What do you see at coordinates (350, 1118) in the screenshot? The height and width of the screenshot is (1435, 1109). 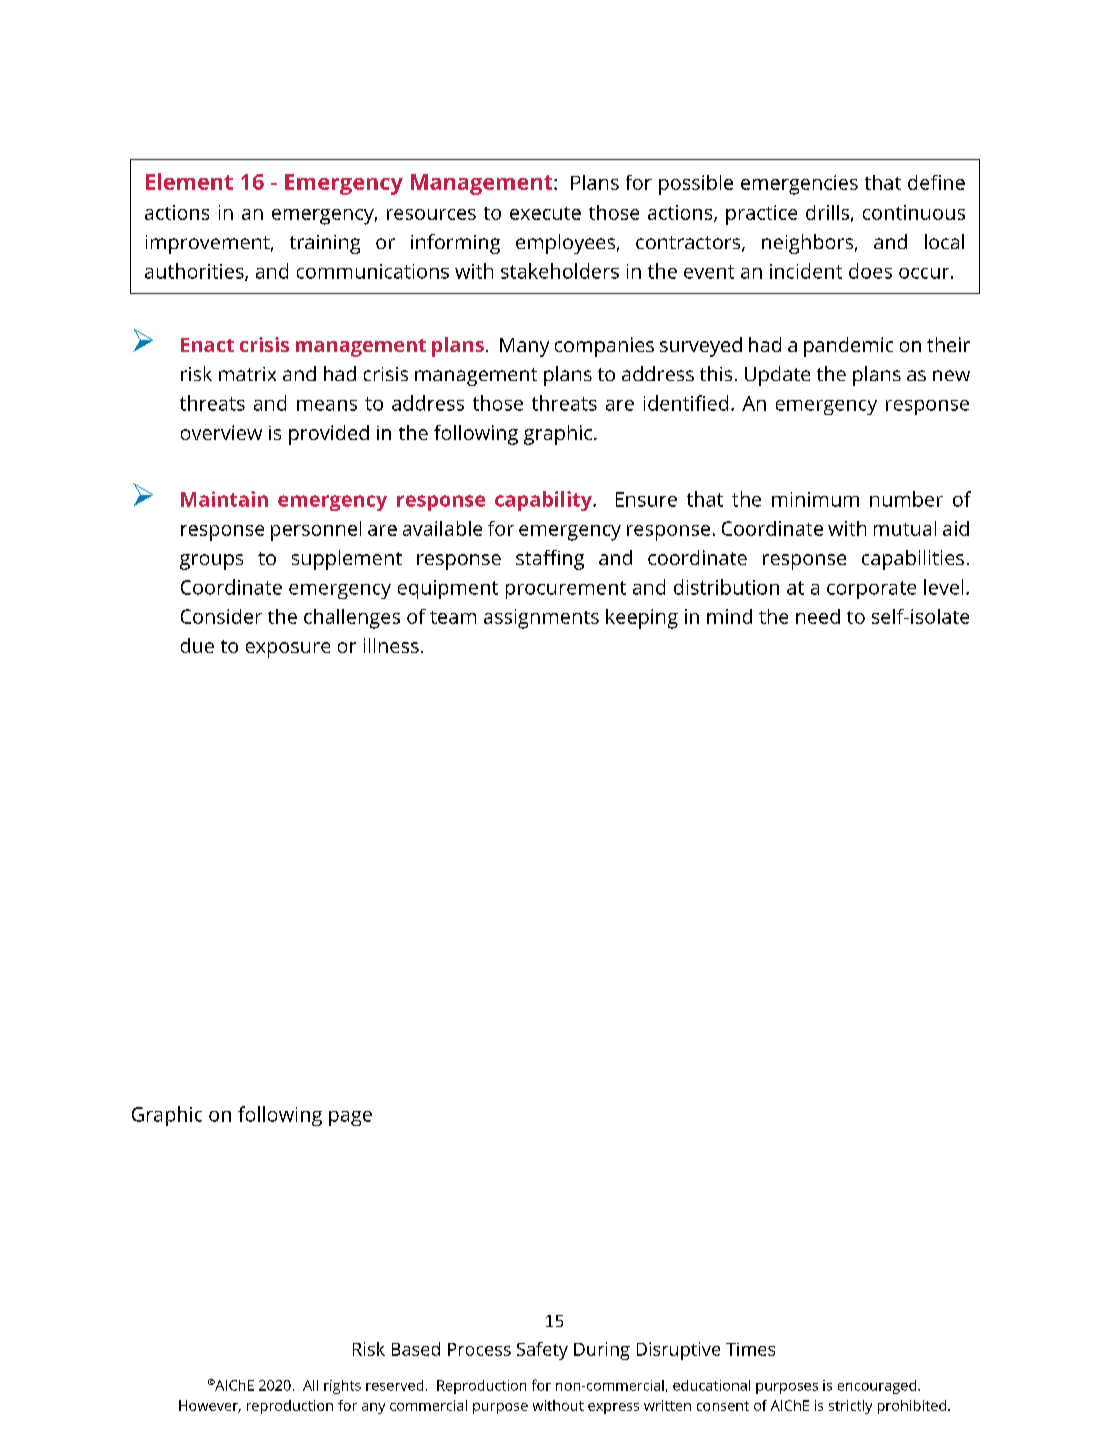 I see `page` at bounding box center [350, 1118].
